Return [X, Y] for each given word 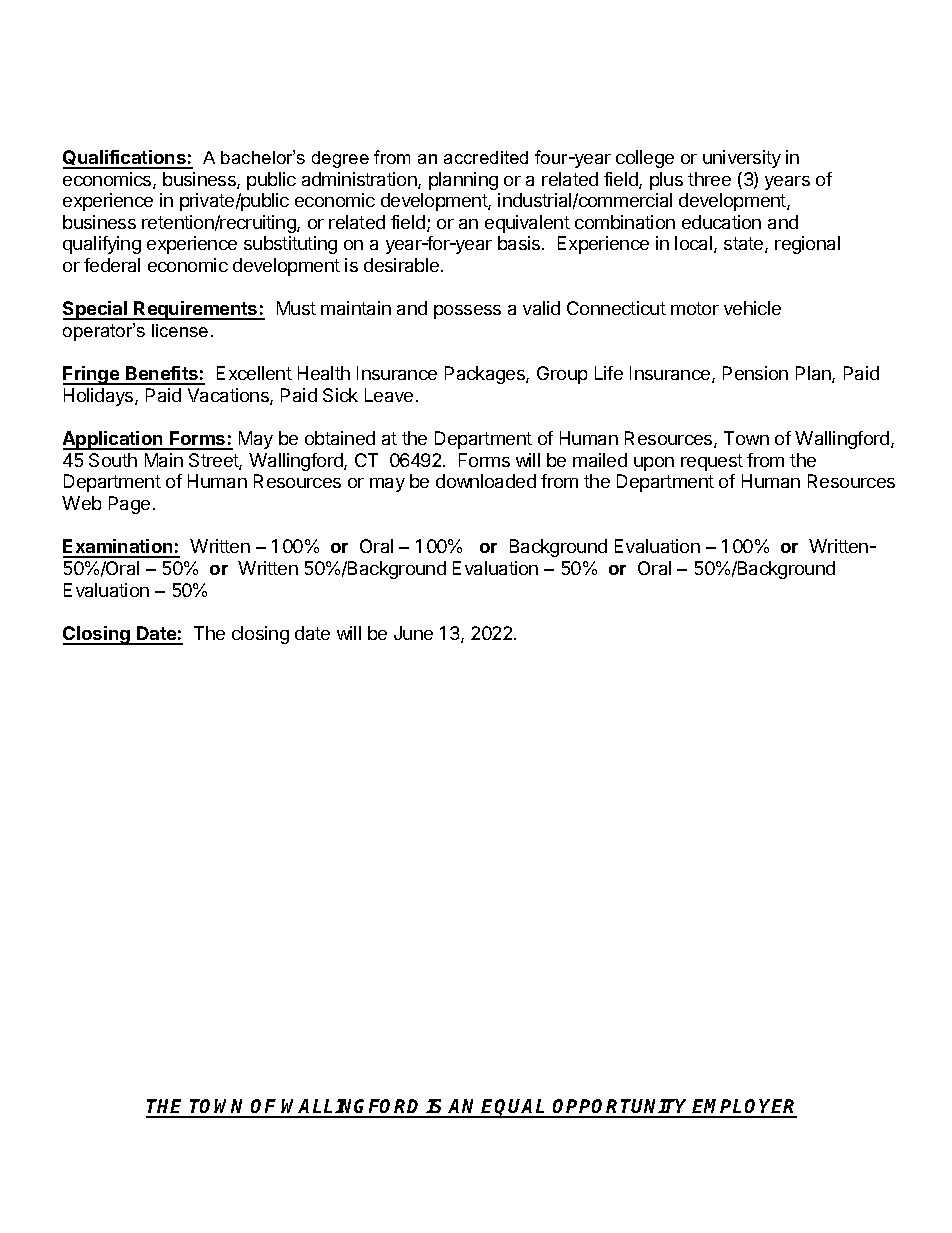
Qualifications [125, 159]
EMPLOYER [744, 1108]
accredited [486, 157]
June [413, 633]
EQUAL [515, 1108]
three [709, 179]
